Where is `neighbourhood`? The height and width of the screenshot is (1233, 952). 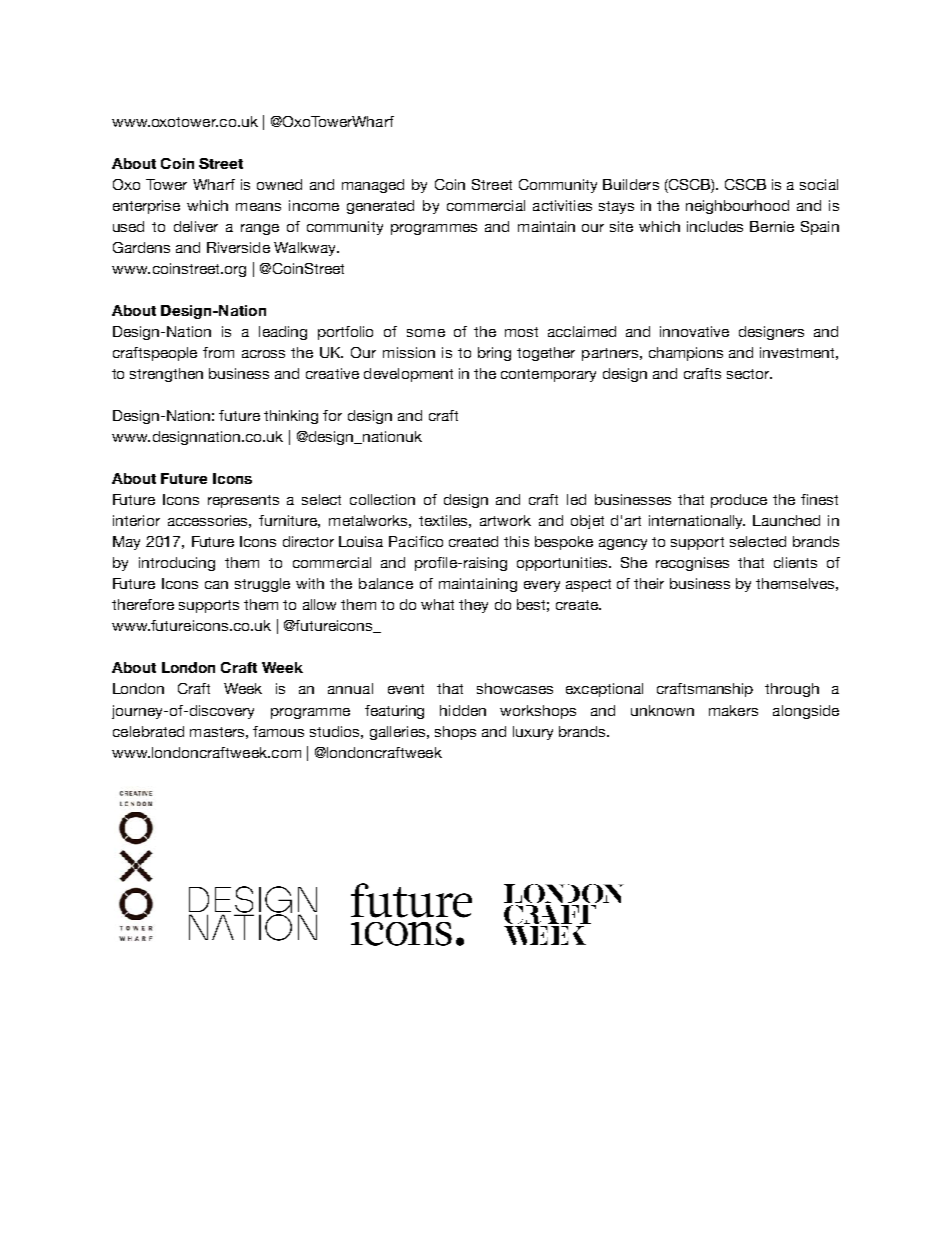
neighbourhood is located at coordinates (737, 207).
